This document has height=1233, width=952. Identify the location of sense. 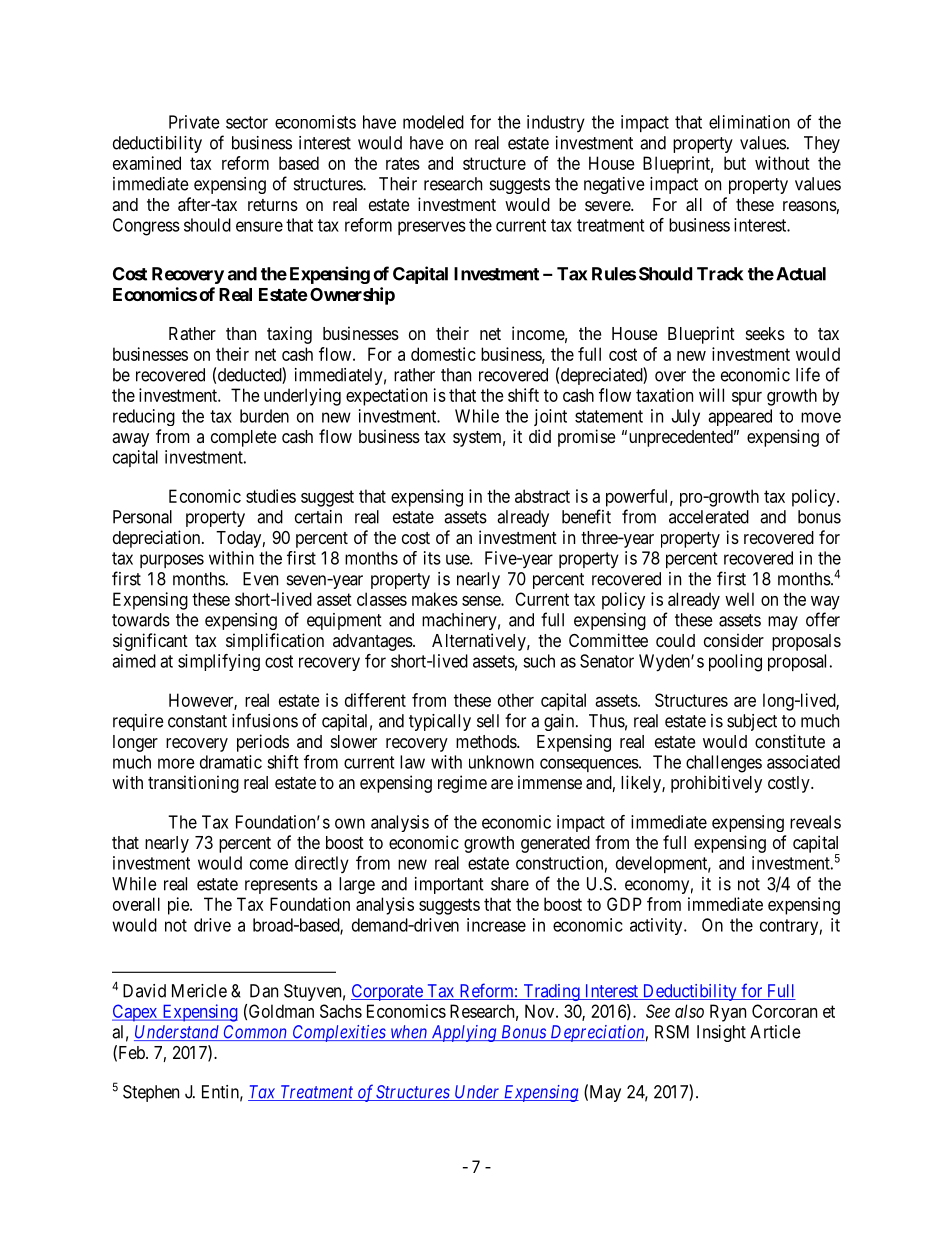
(482, 601).
